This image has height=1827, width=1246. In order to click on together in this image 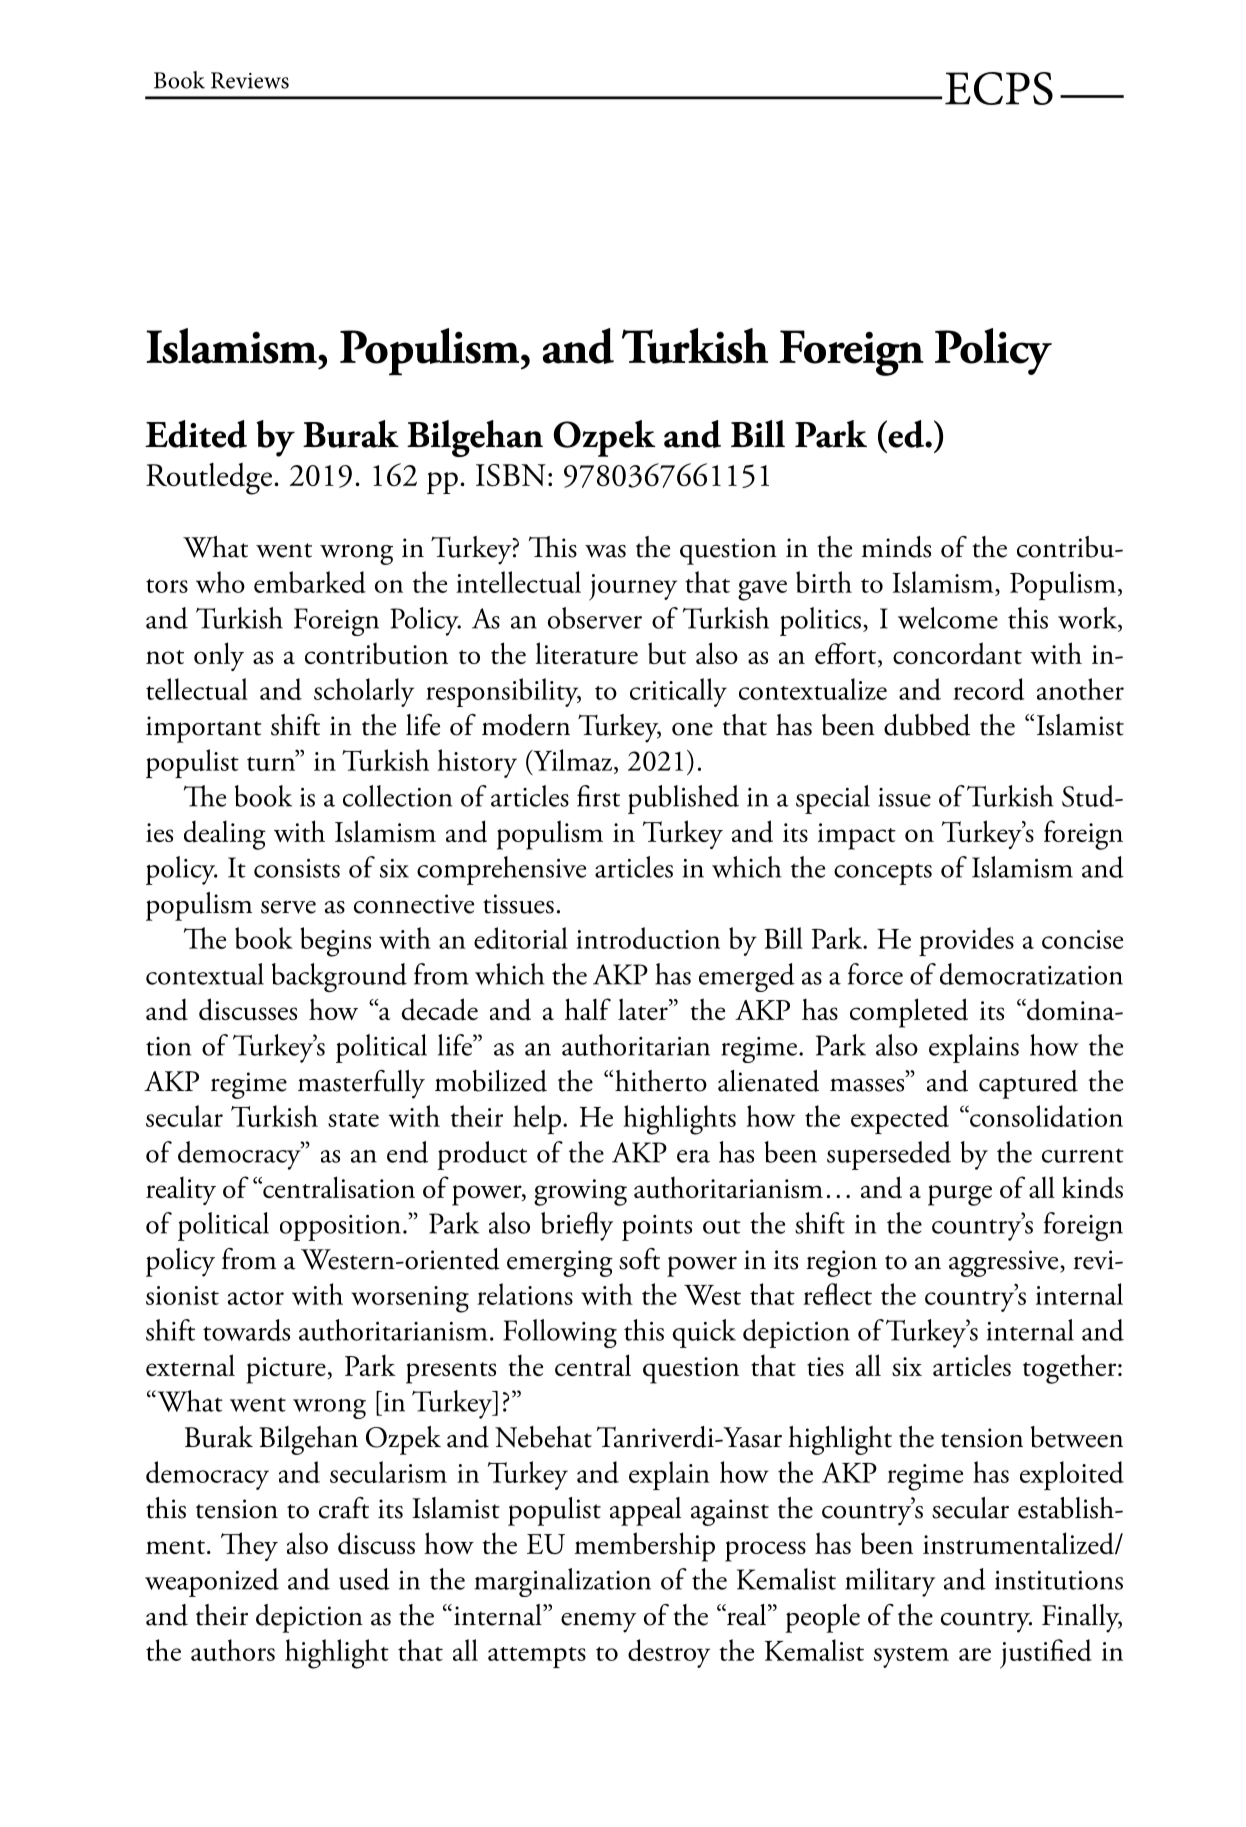, I will do `click(1071, 1369)`.
